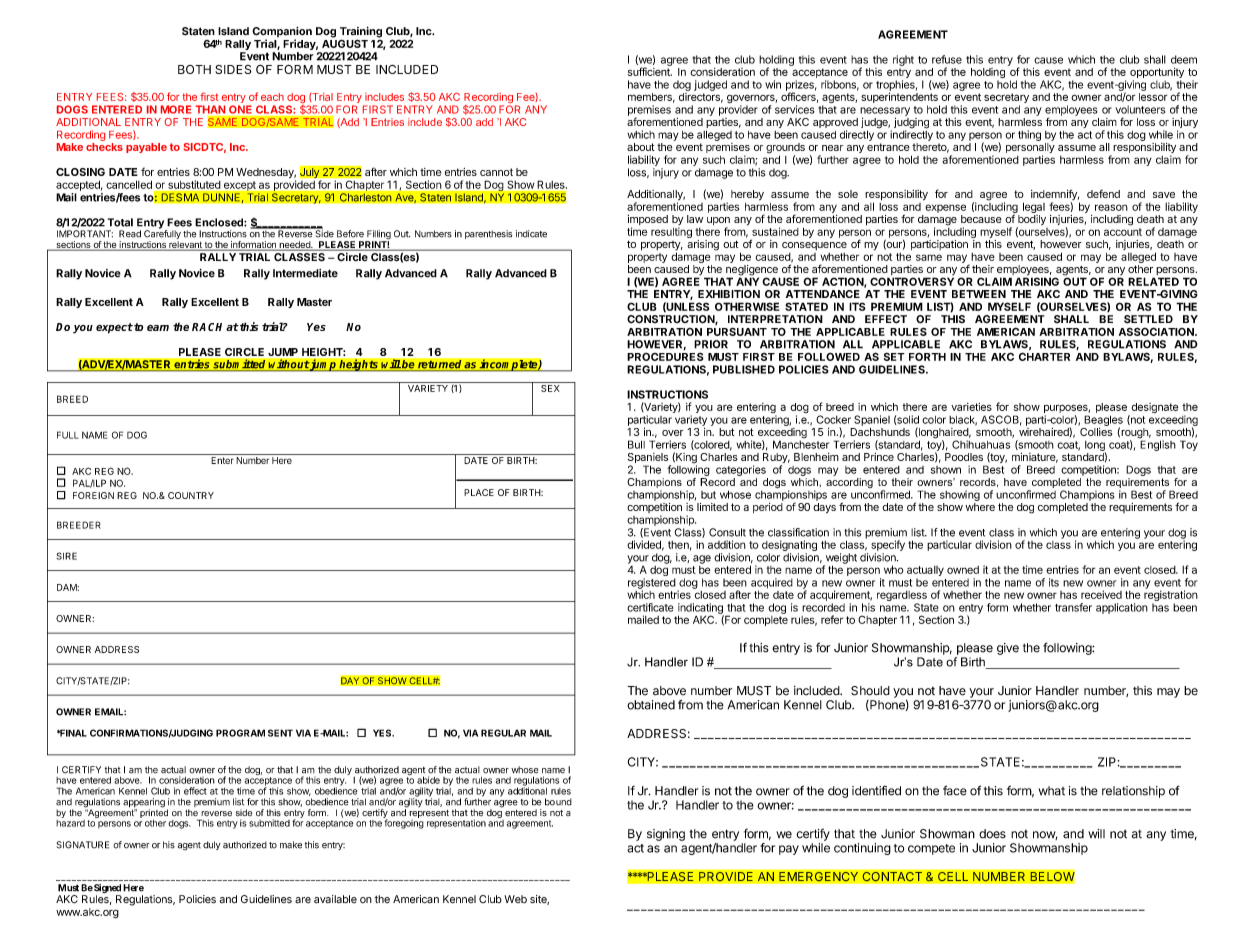 The image size is (1233, 952). I want to click on refuse, so click(947, 59).
